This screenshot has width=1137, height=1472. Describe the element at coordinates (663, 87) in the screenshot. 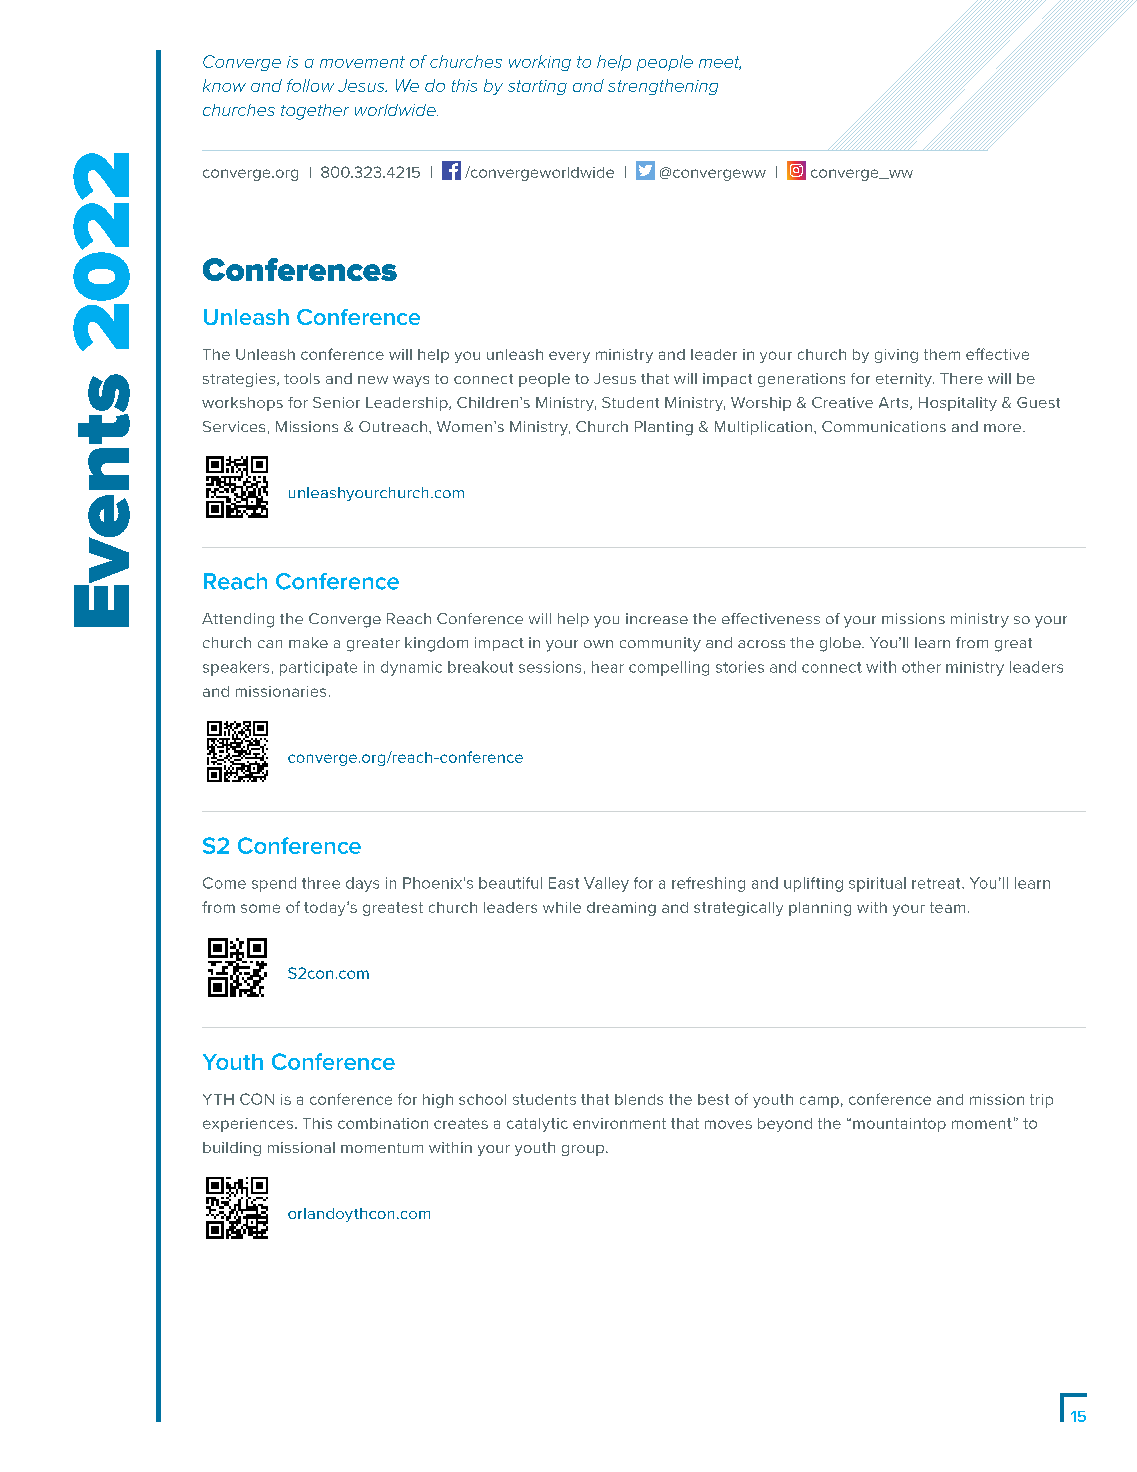

I see `strengthening` at that location.
